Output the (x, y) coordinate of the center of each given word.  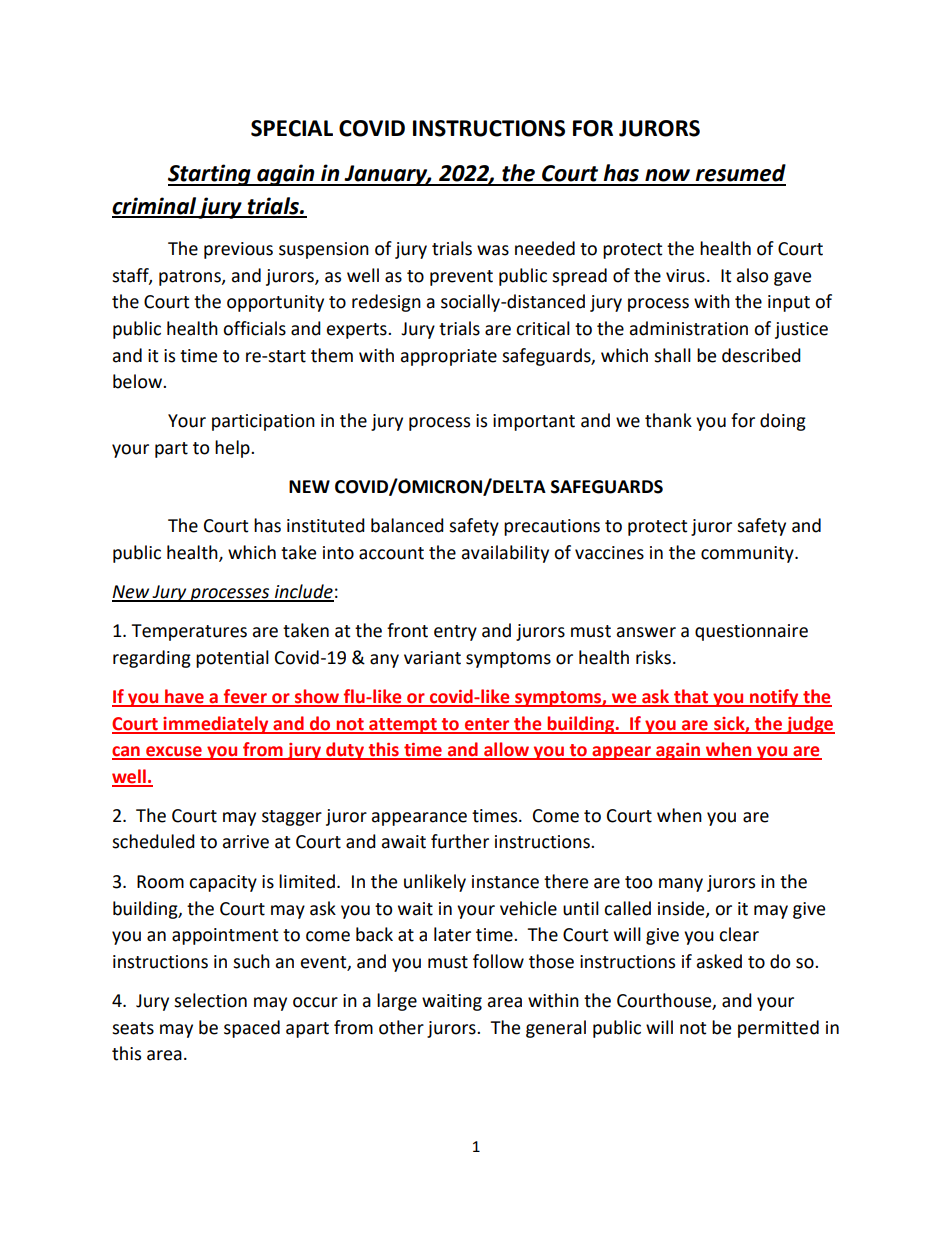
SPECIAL (292, 128)
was (493, 250)
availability (505, 554)
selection (210, 1000)
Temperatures (189, 632)
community (748, 554)
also (752, 275)
